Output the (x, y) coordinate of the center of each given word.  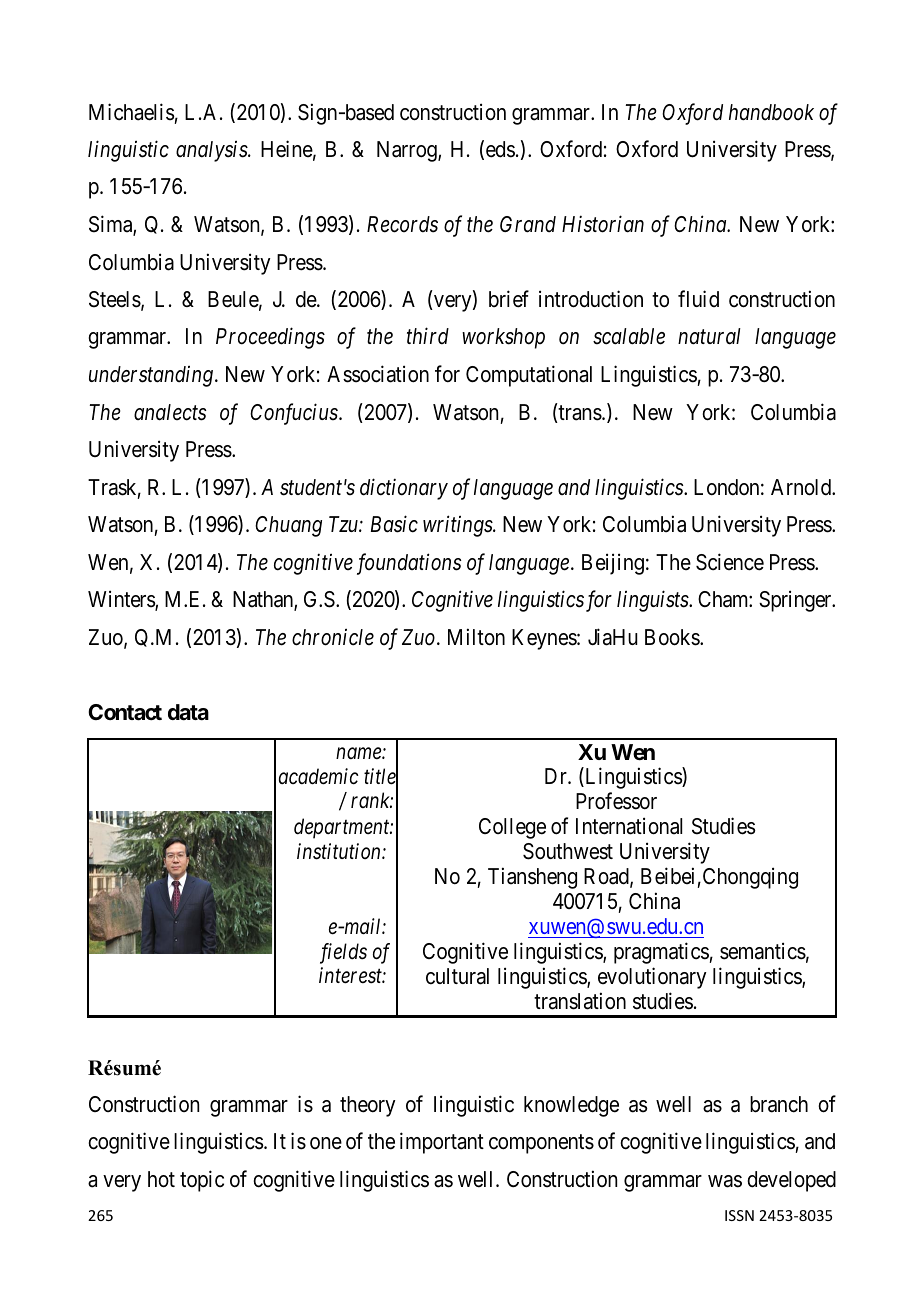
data (188, 712)
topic (202, 1181)
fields (343, 953)
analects (170, 412)
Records (402, 224)
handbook (771, 112)
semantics (763, 951)
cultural (457, 976)
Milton (476, 637)
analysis (212, 151)
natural (709, 336)
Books (673, 637)
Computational (529, 376)
